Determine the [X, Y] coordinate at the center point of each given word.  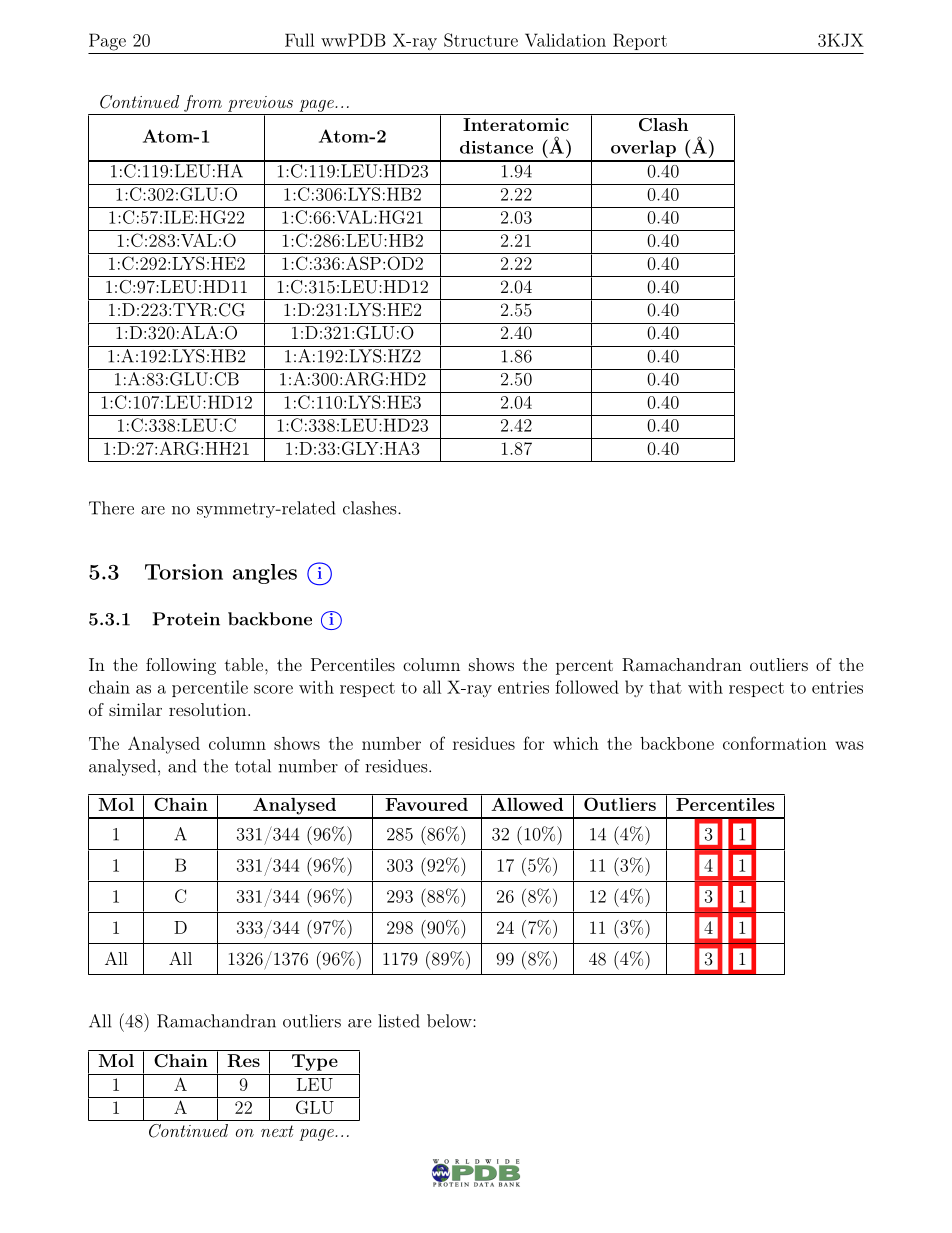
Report [640, 41]
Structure [481, 40]
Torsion [184, 572]
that [665, 687]
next [277, 1131]
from [203, 103]
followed [587, 687]
